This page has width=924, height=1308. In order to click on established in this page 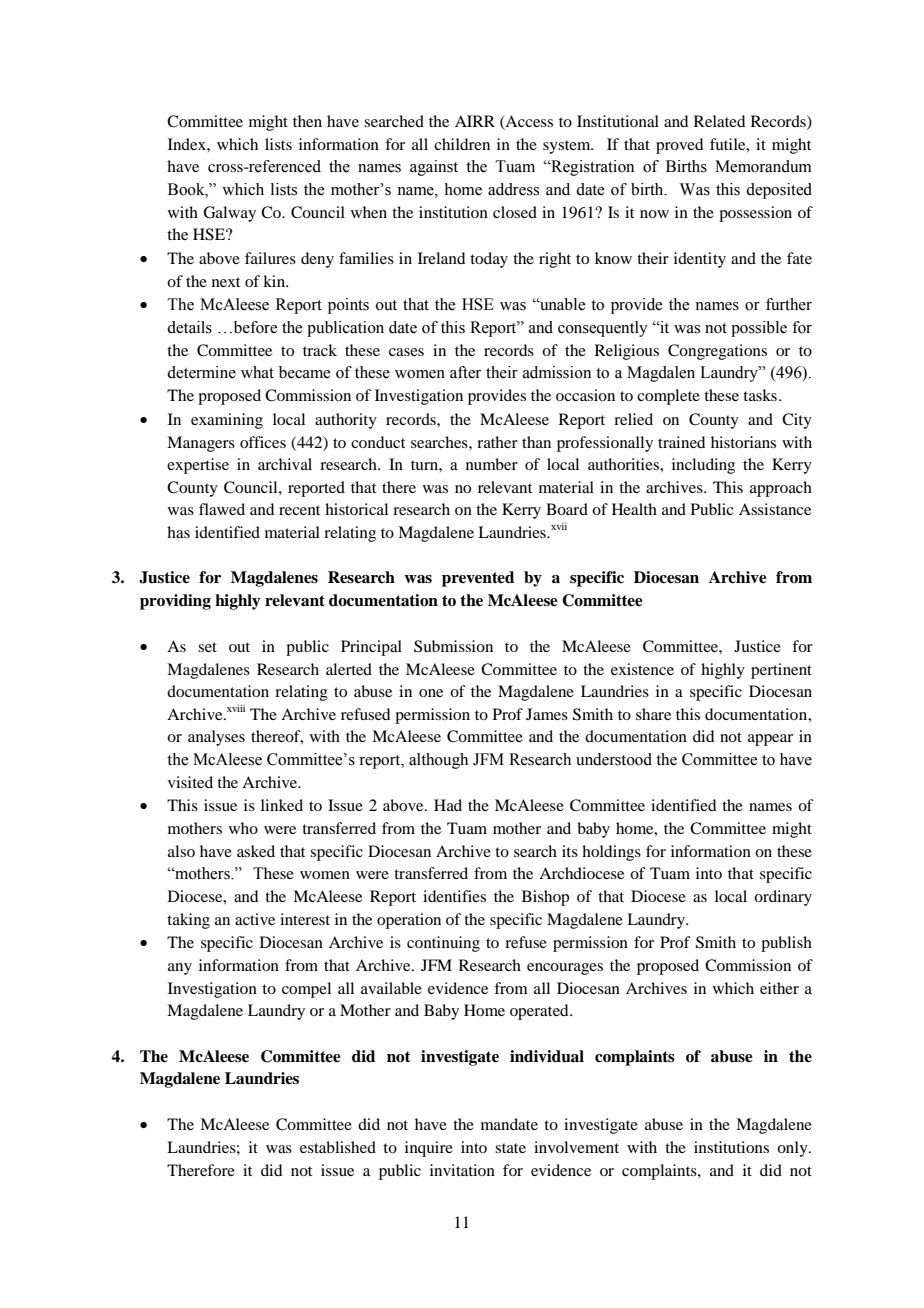, I will do `click(338, 1147)`.
